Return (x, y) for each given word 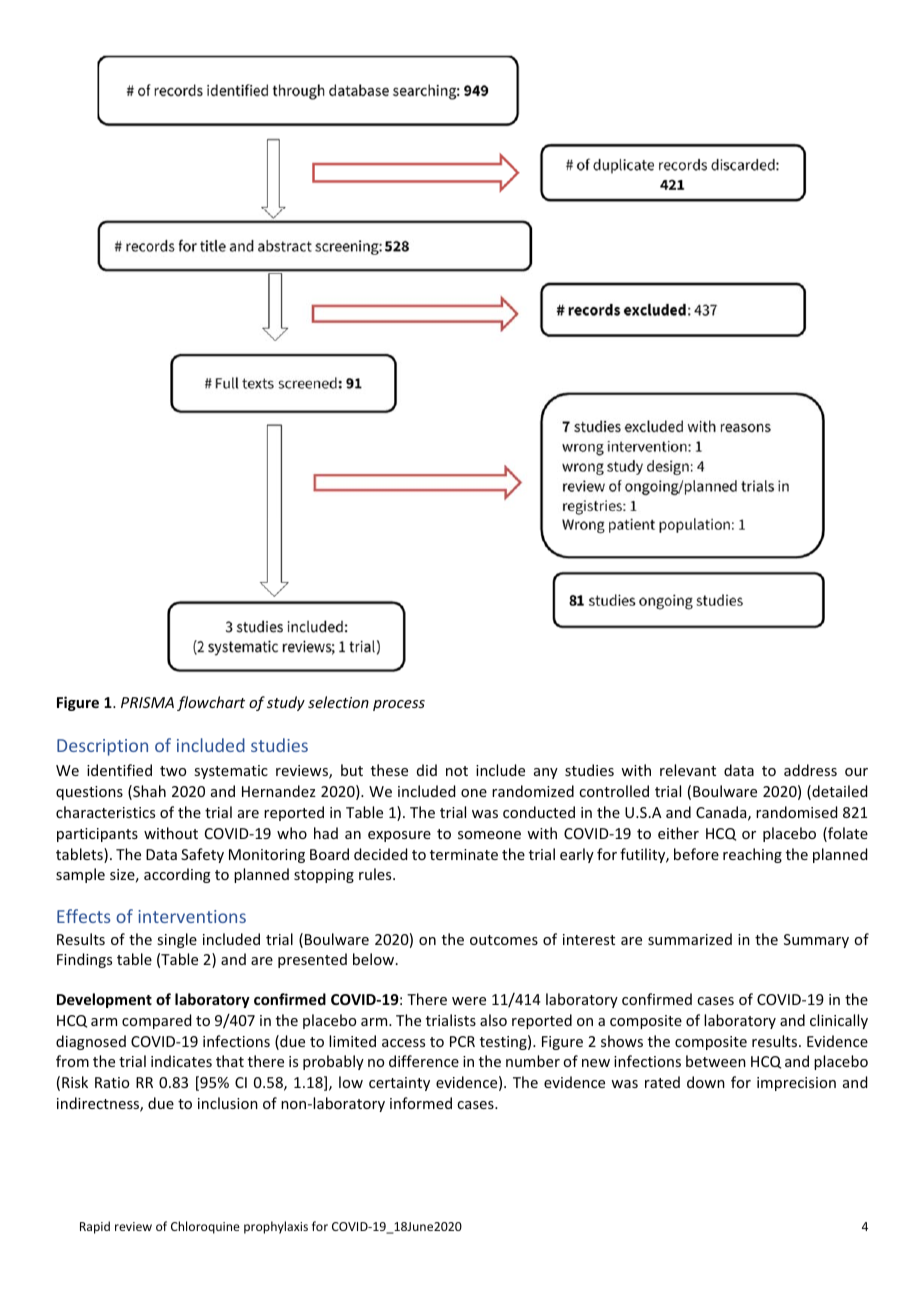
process (399, 705)
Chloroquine (205, 1227)
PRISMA (147, 702)
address (810, 770)
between (716, 1061)
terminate (464, 854)
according (177, 875)
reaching (752, 855)
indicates (181, 1061)
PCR (462, 1041)
